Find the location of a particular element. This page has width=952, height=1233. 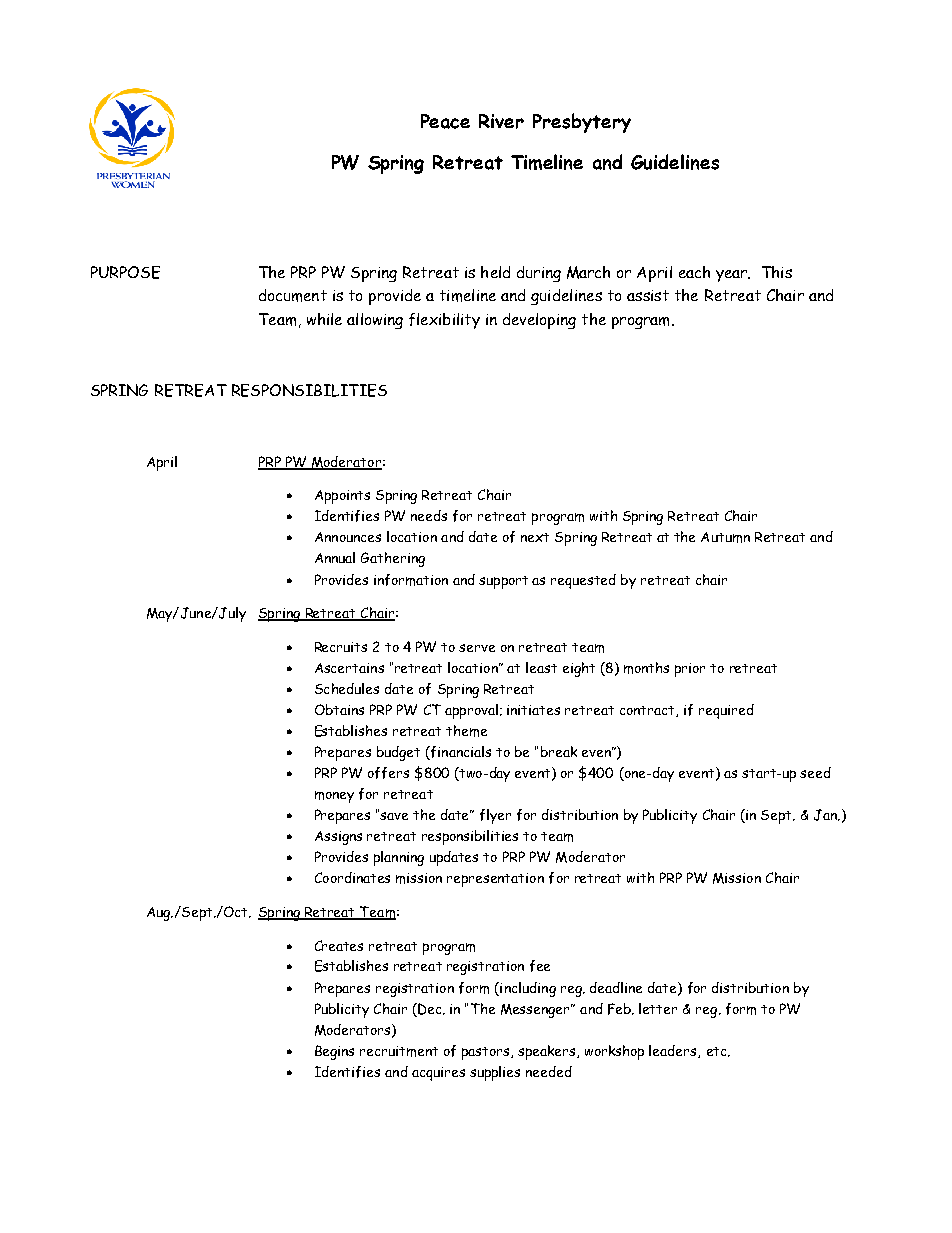

Annual is located at coordinates (335, 557).
